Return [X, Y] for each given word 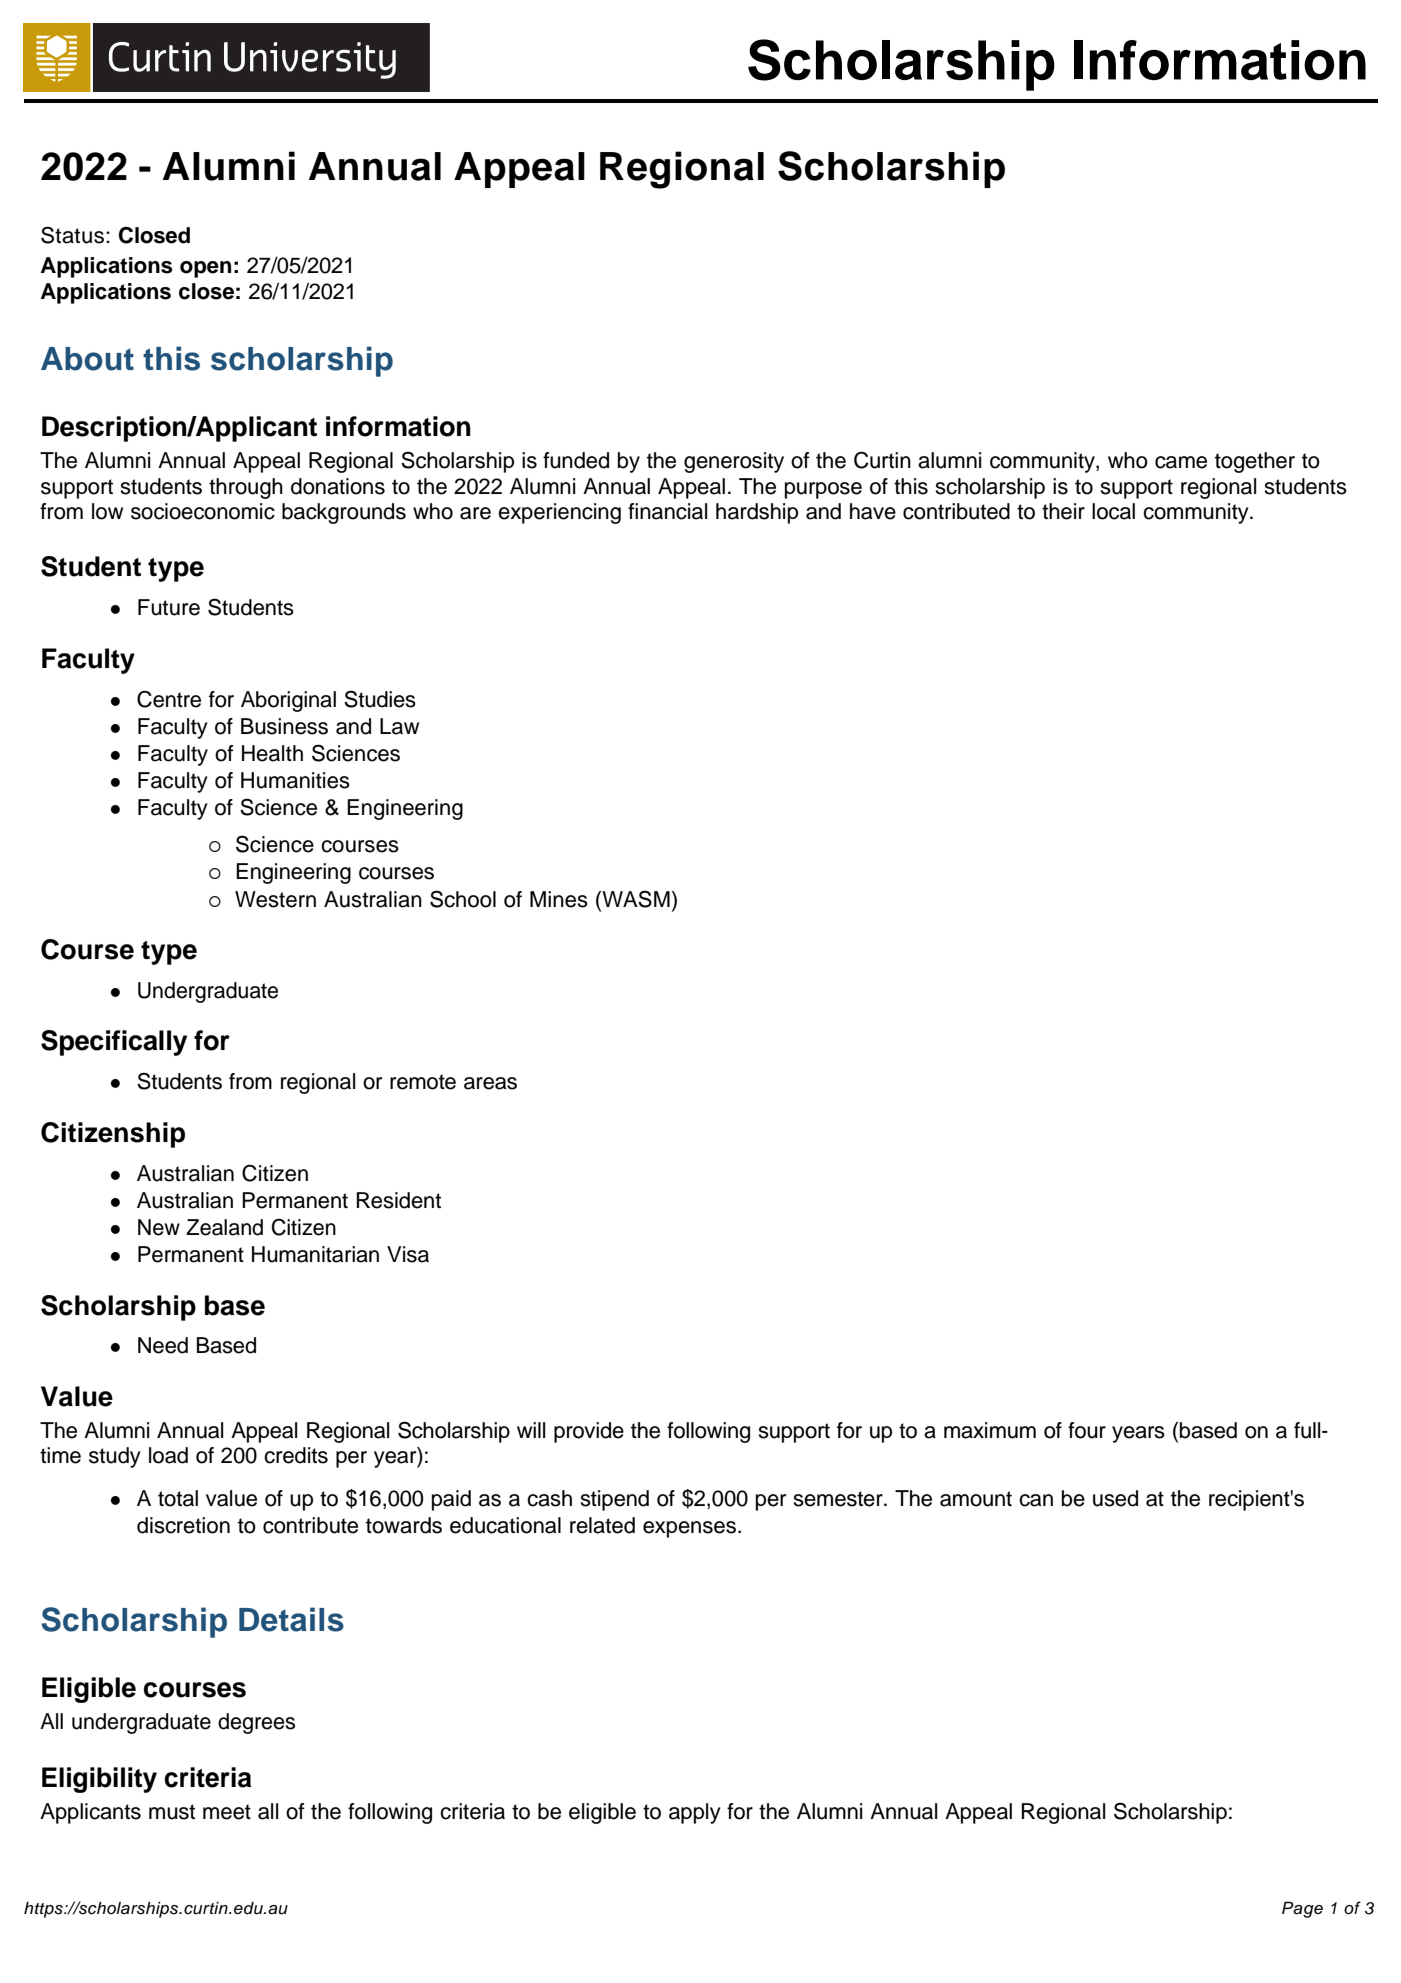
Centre [169, 699]
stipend [614, 1500]
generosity [734, 462]
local [1113, 511]
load [168, 1455]
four [1087, 1430]
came [1181, 462]
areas [490, 1083]
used [1115, 1498]
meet [227, 1812]
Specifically [114, 1043]
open [205, 269]
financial [668, 511]
